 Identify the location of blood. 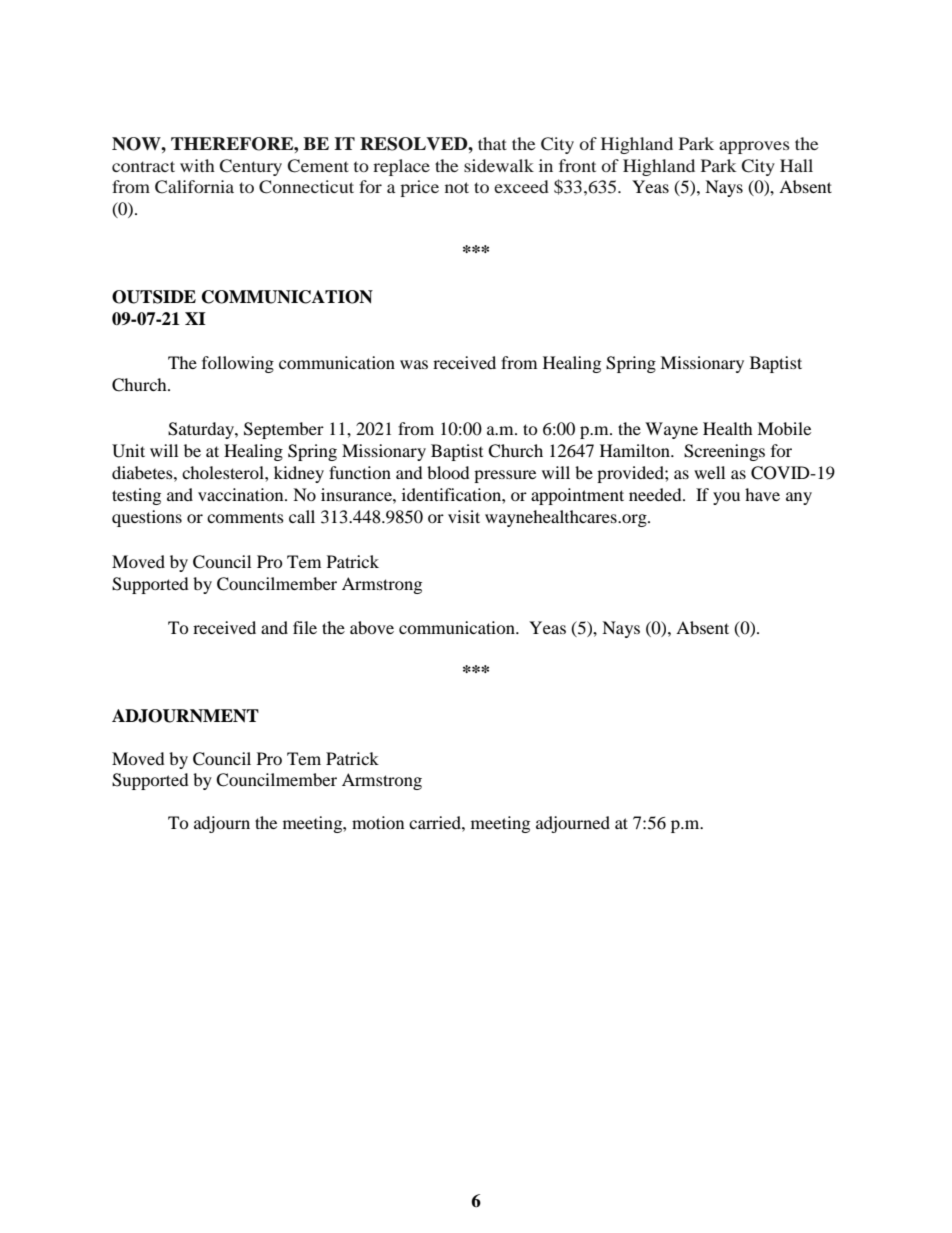
(448, 472).
